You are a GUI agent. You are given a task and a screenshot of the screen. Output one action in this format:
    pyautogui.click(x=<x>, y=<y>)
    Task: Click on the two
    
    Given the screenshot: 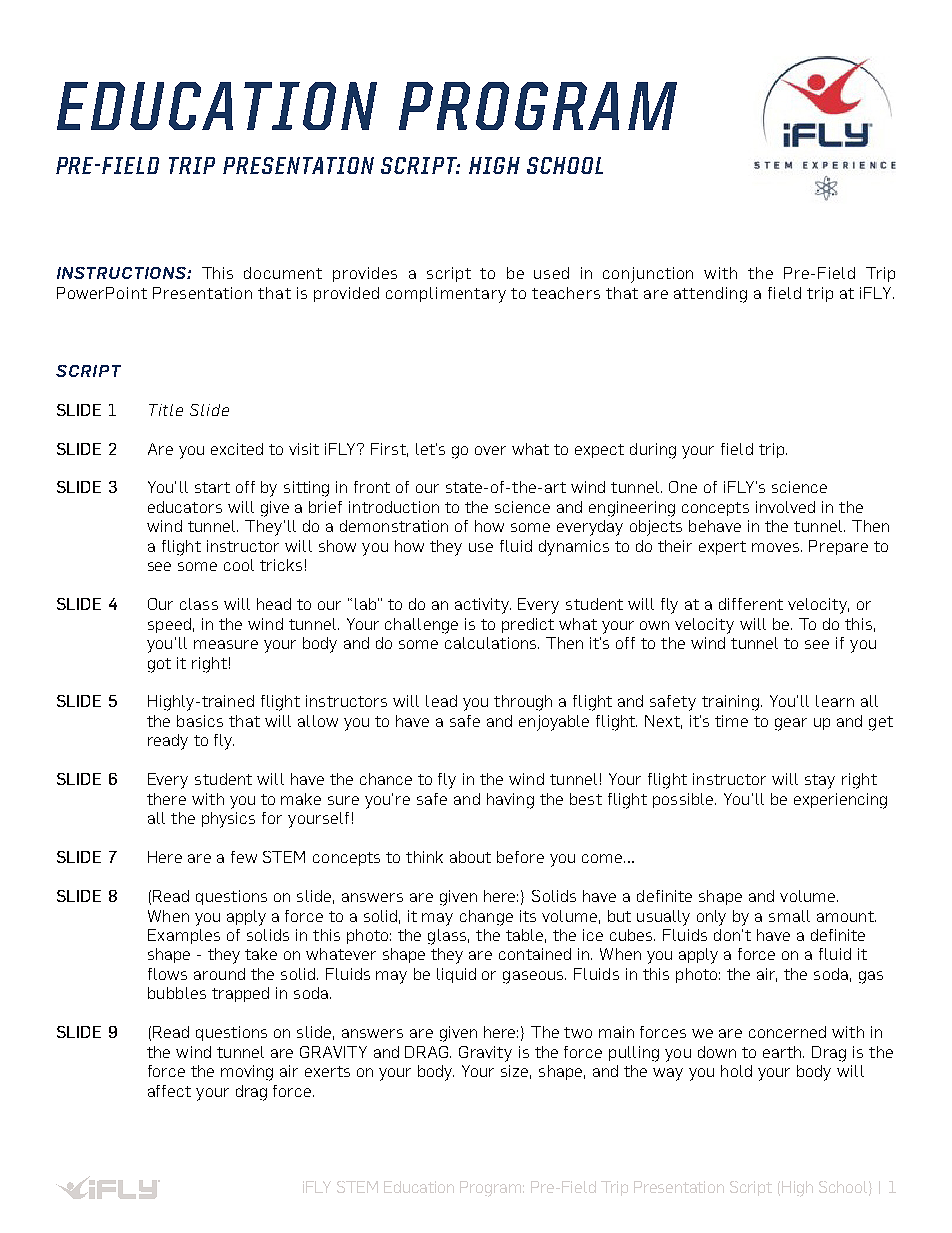 What is the action you would take?
    pyautogui.click(x=578, y=1032)
